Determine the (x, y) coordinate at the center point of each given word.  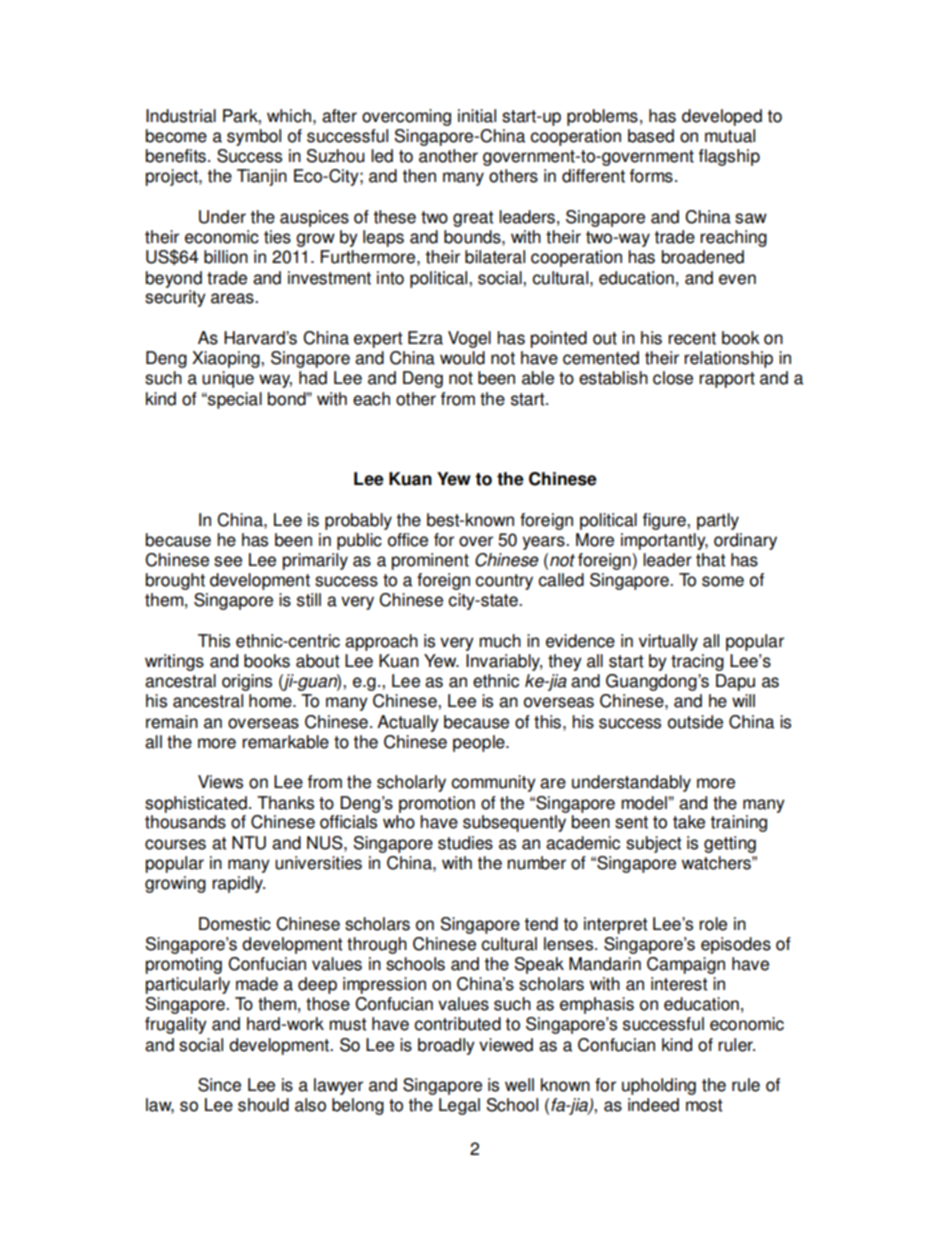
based (651, 136)
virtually (668, 642)
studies (465, 843)
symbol (254, 137)
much (500, 641)
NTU (249, 843)
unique (228, 379)
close (673, 378)
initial (477, 116)
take (689, 822)
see (228, 561)
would (462, 358)
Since (219, 1085)
